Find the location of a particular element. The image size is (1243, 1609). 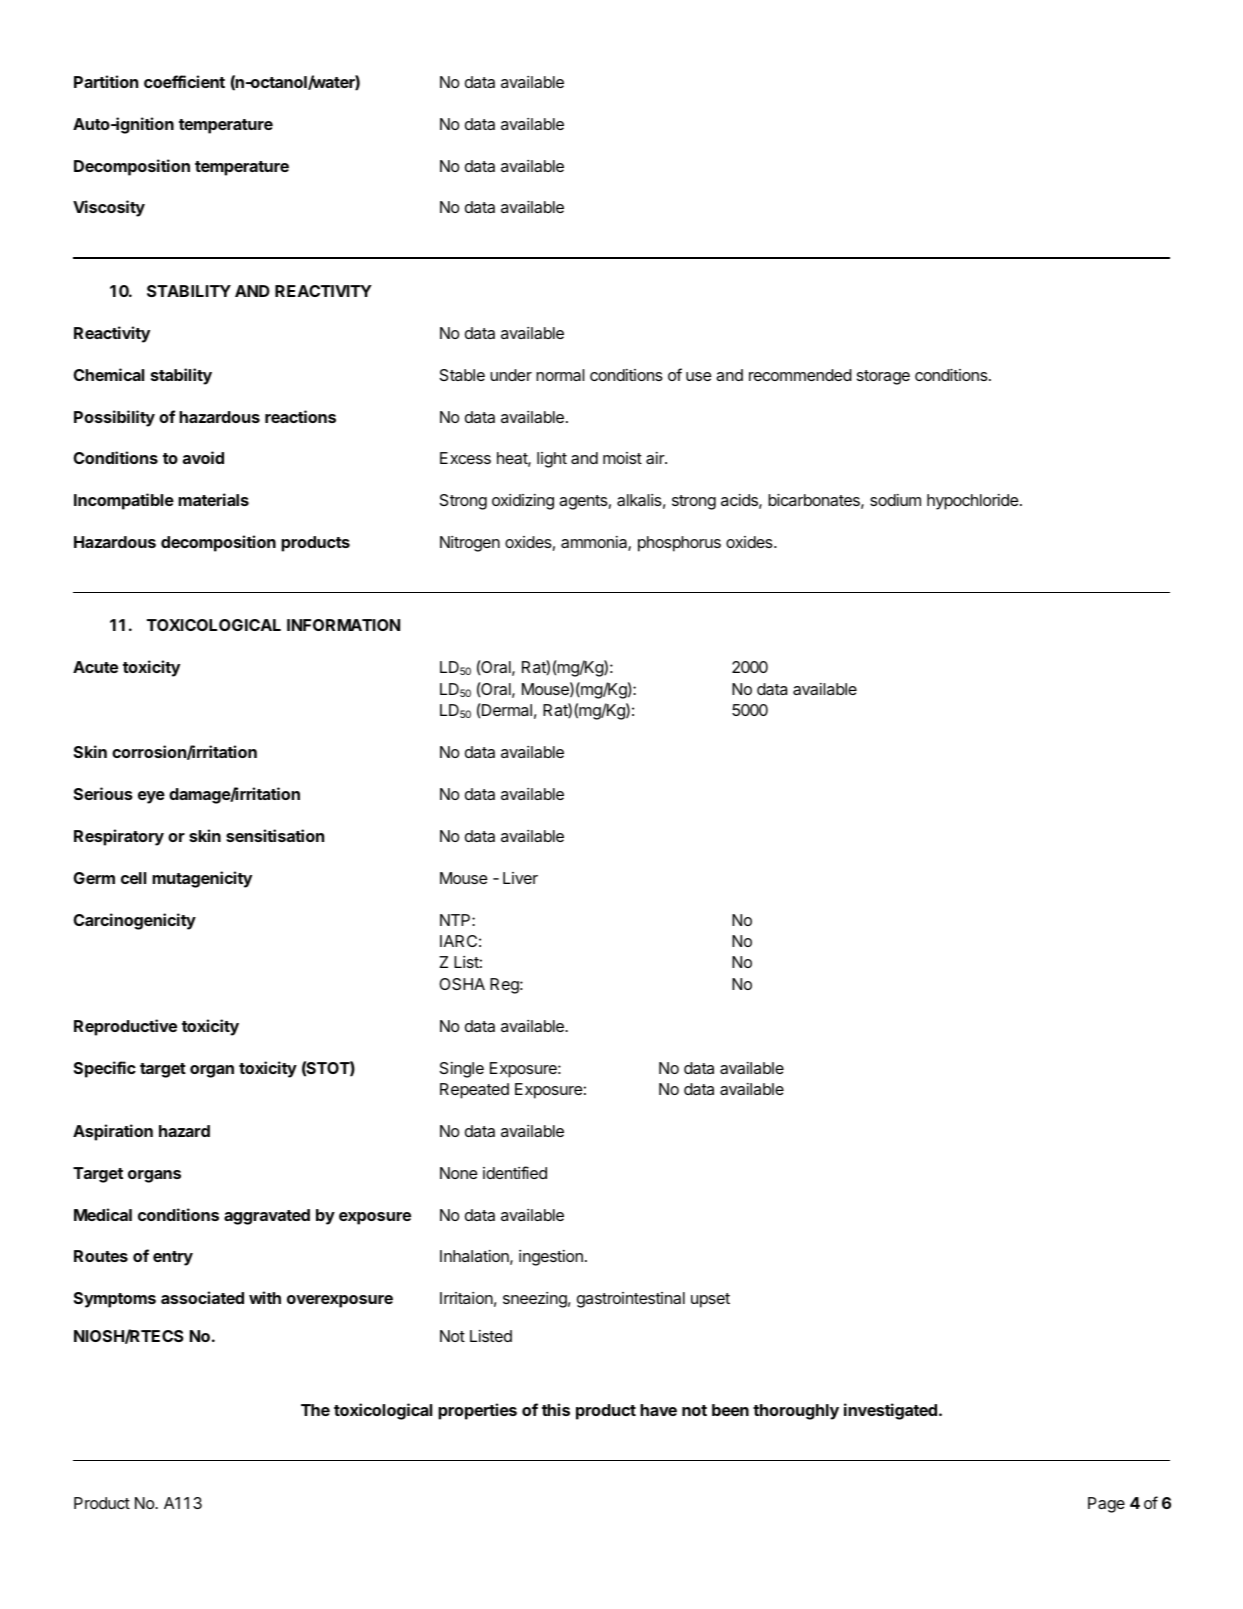

coefficient is located at coordinates (184, 81).
